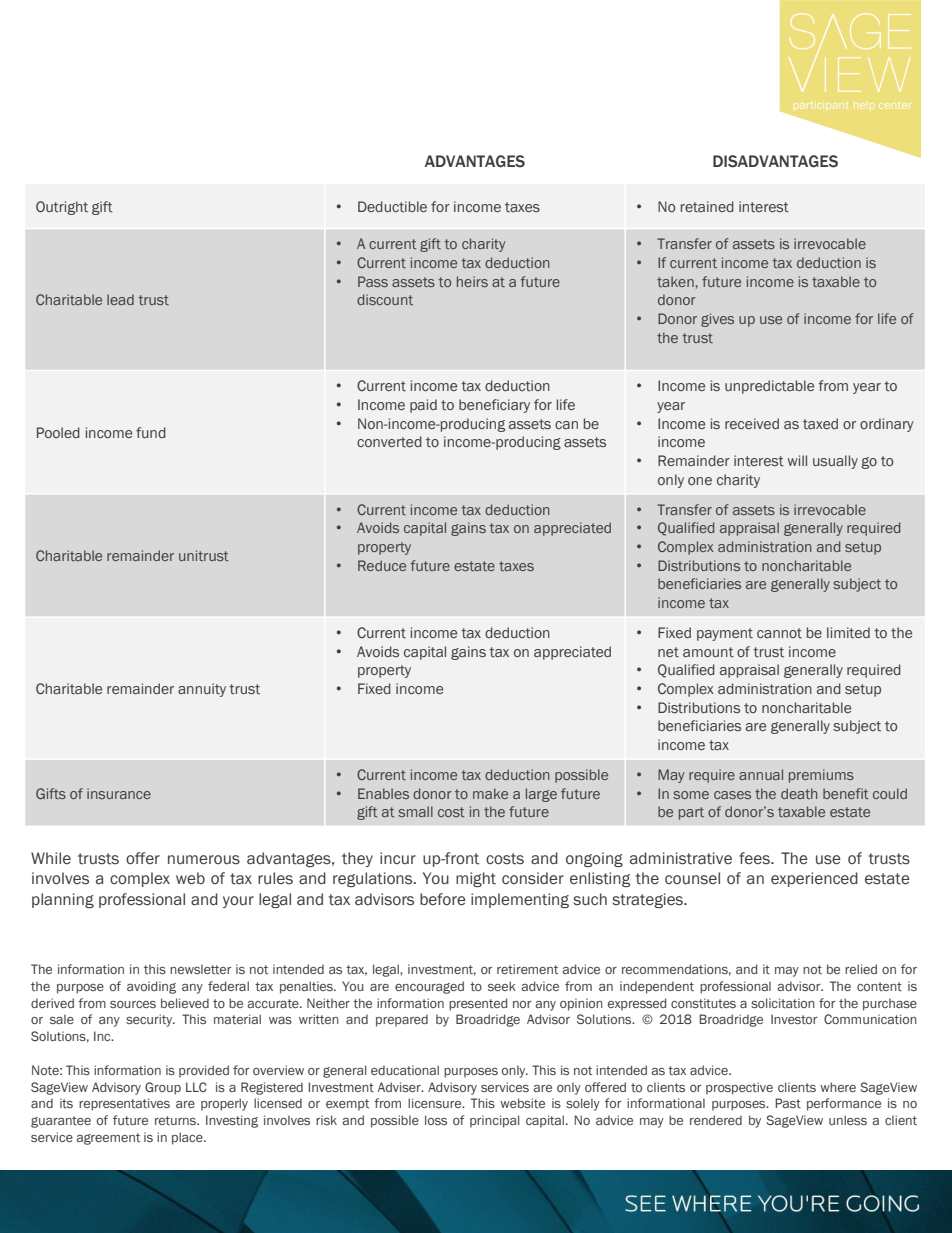  Describe the element at coordinates (392, 206) in the page. I see `Deductible` at that location.
